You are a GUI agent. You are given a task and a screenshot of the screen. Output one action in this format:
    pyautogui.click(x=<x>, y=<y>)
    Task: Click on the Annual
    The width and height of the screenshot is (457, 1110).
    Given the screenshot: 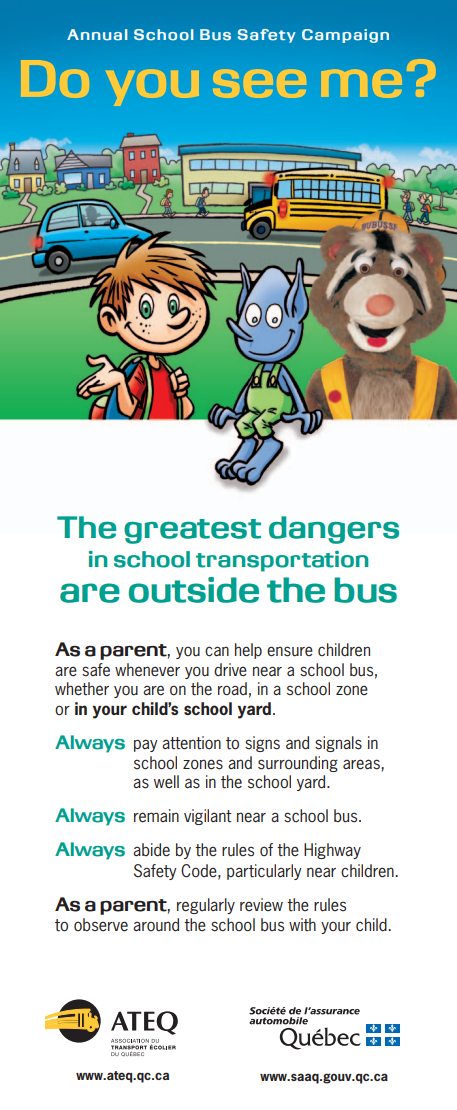 What is the action you would take?
    pyautogui.click(x=97, y=35)
